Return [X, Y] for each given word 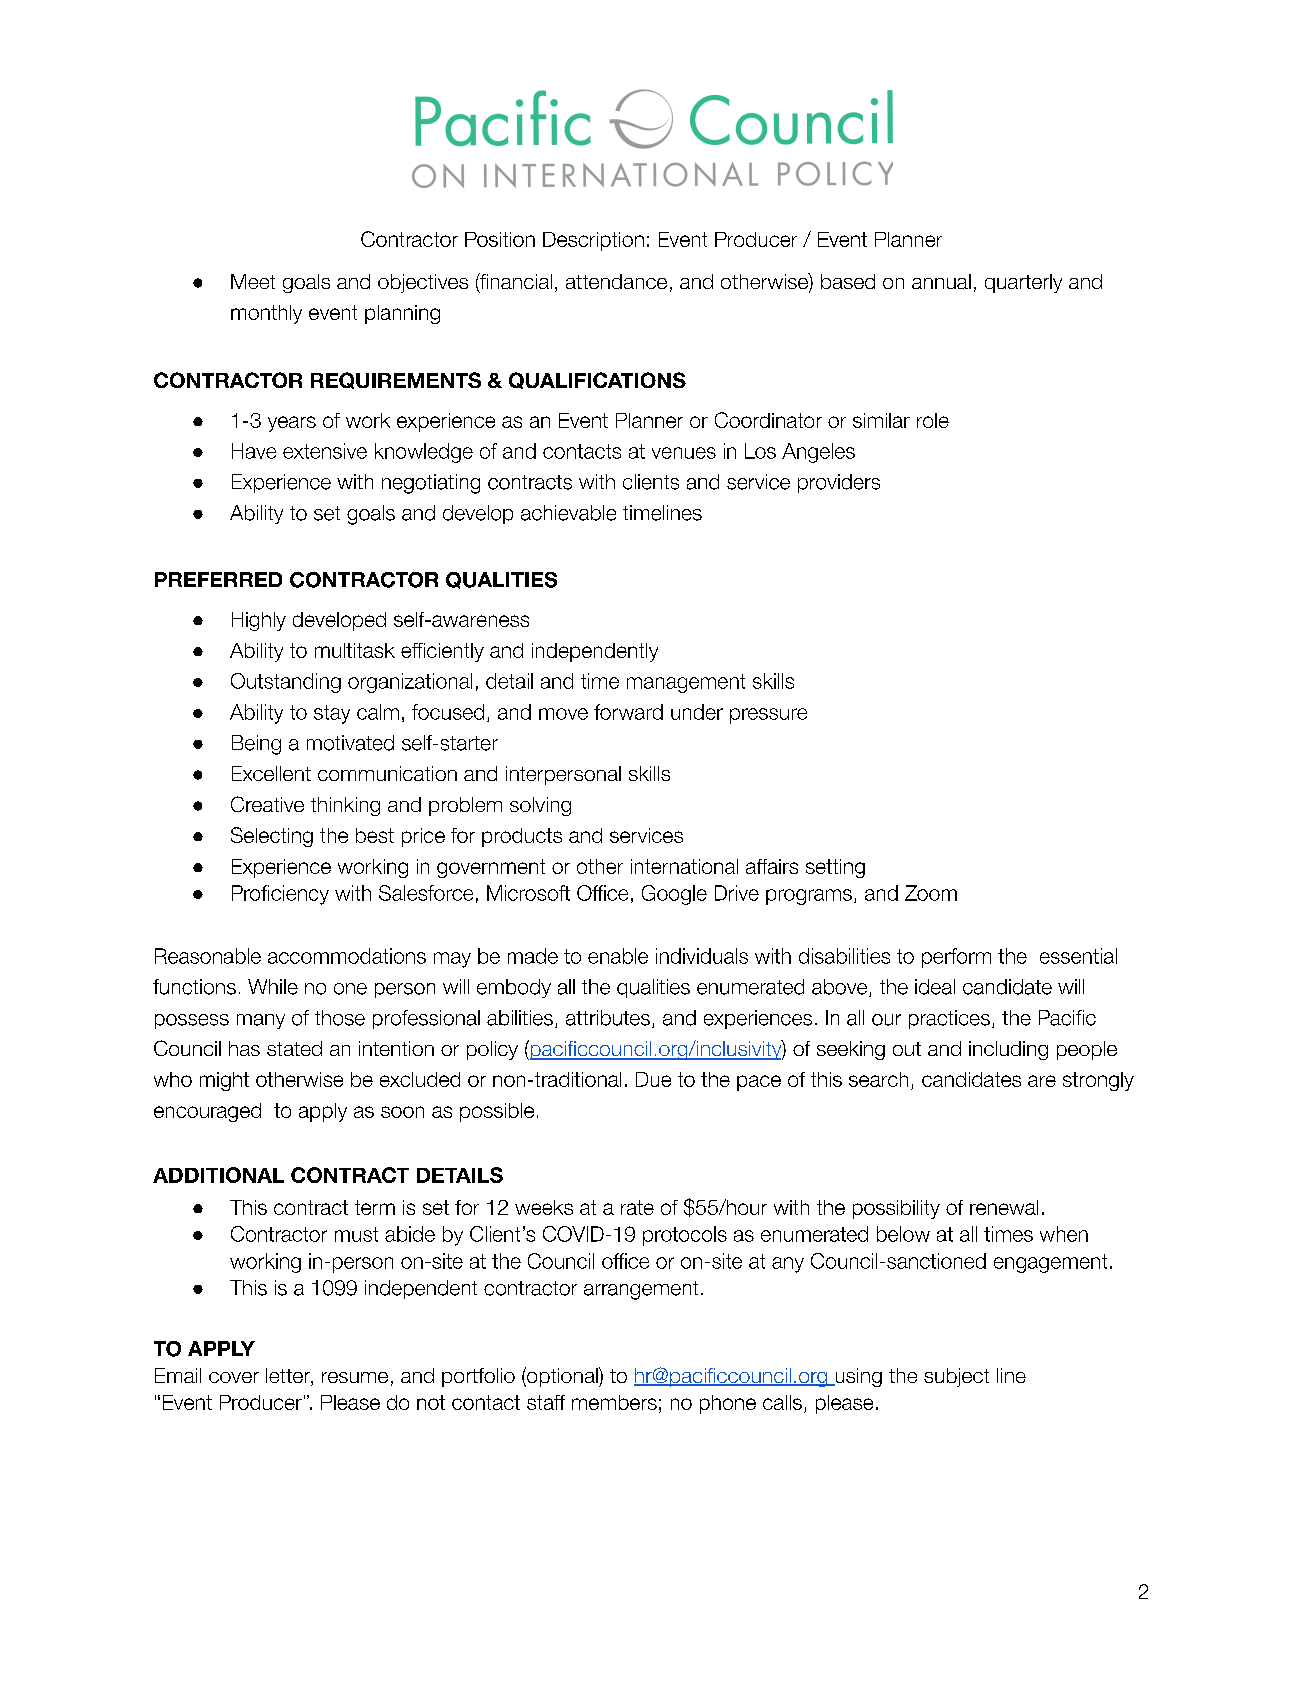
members [614, 1402]
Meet [253, 281]
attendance [616, 281]
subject [956, 1377]
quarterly [1023, 283]
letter [289, 1377]
